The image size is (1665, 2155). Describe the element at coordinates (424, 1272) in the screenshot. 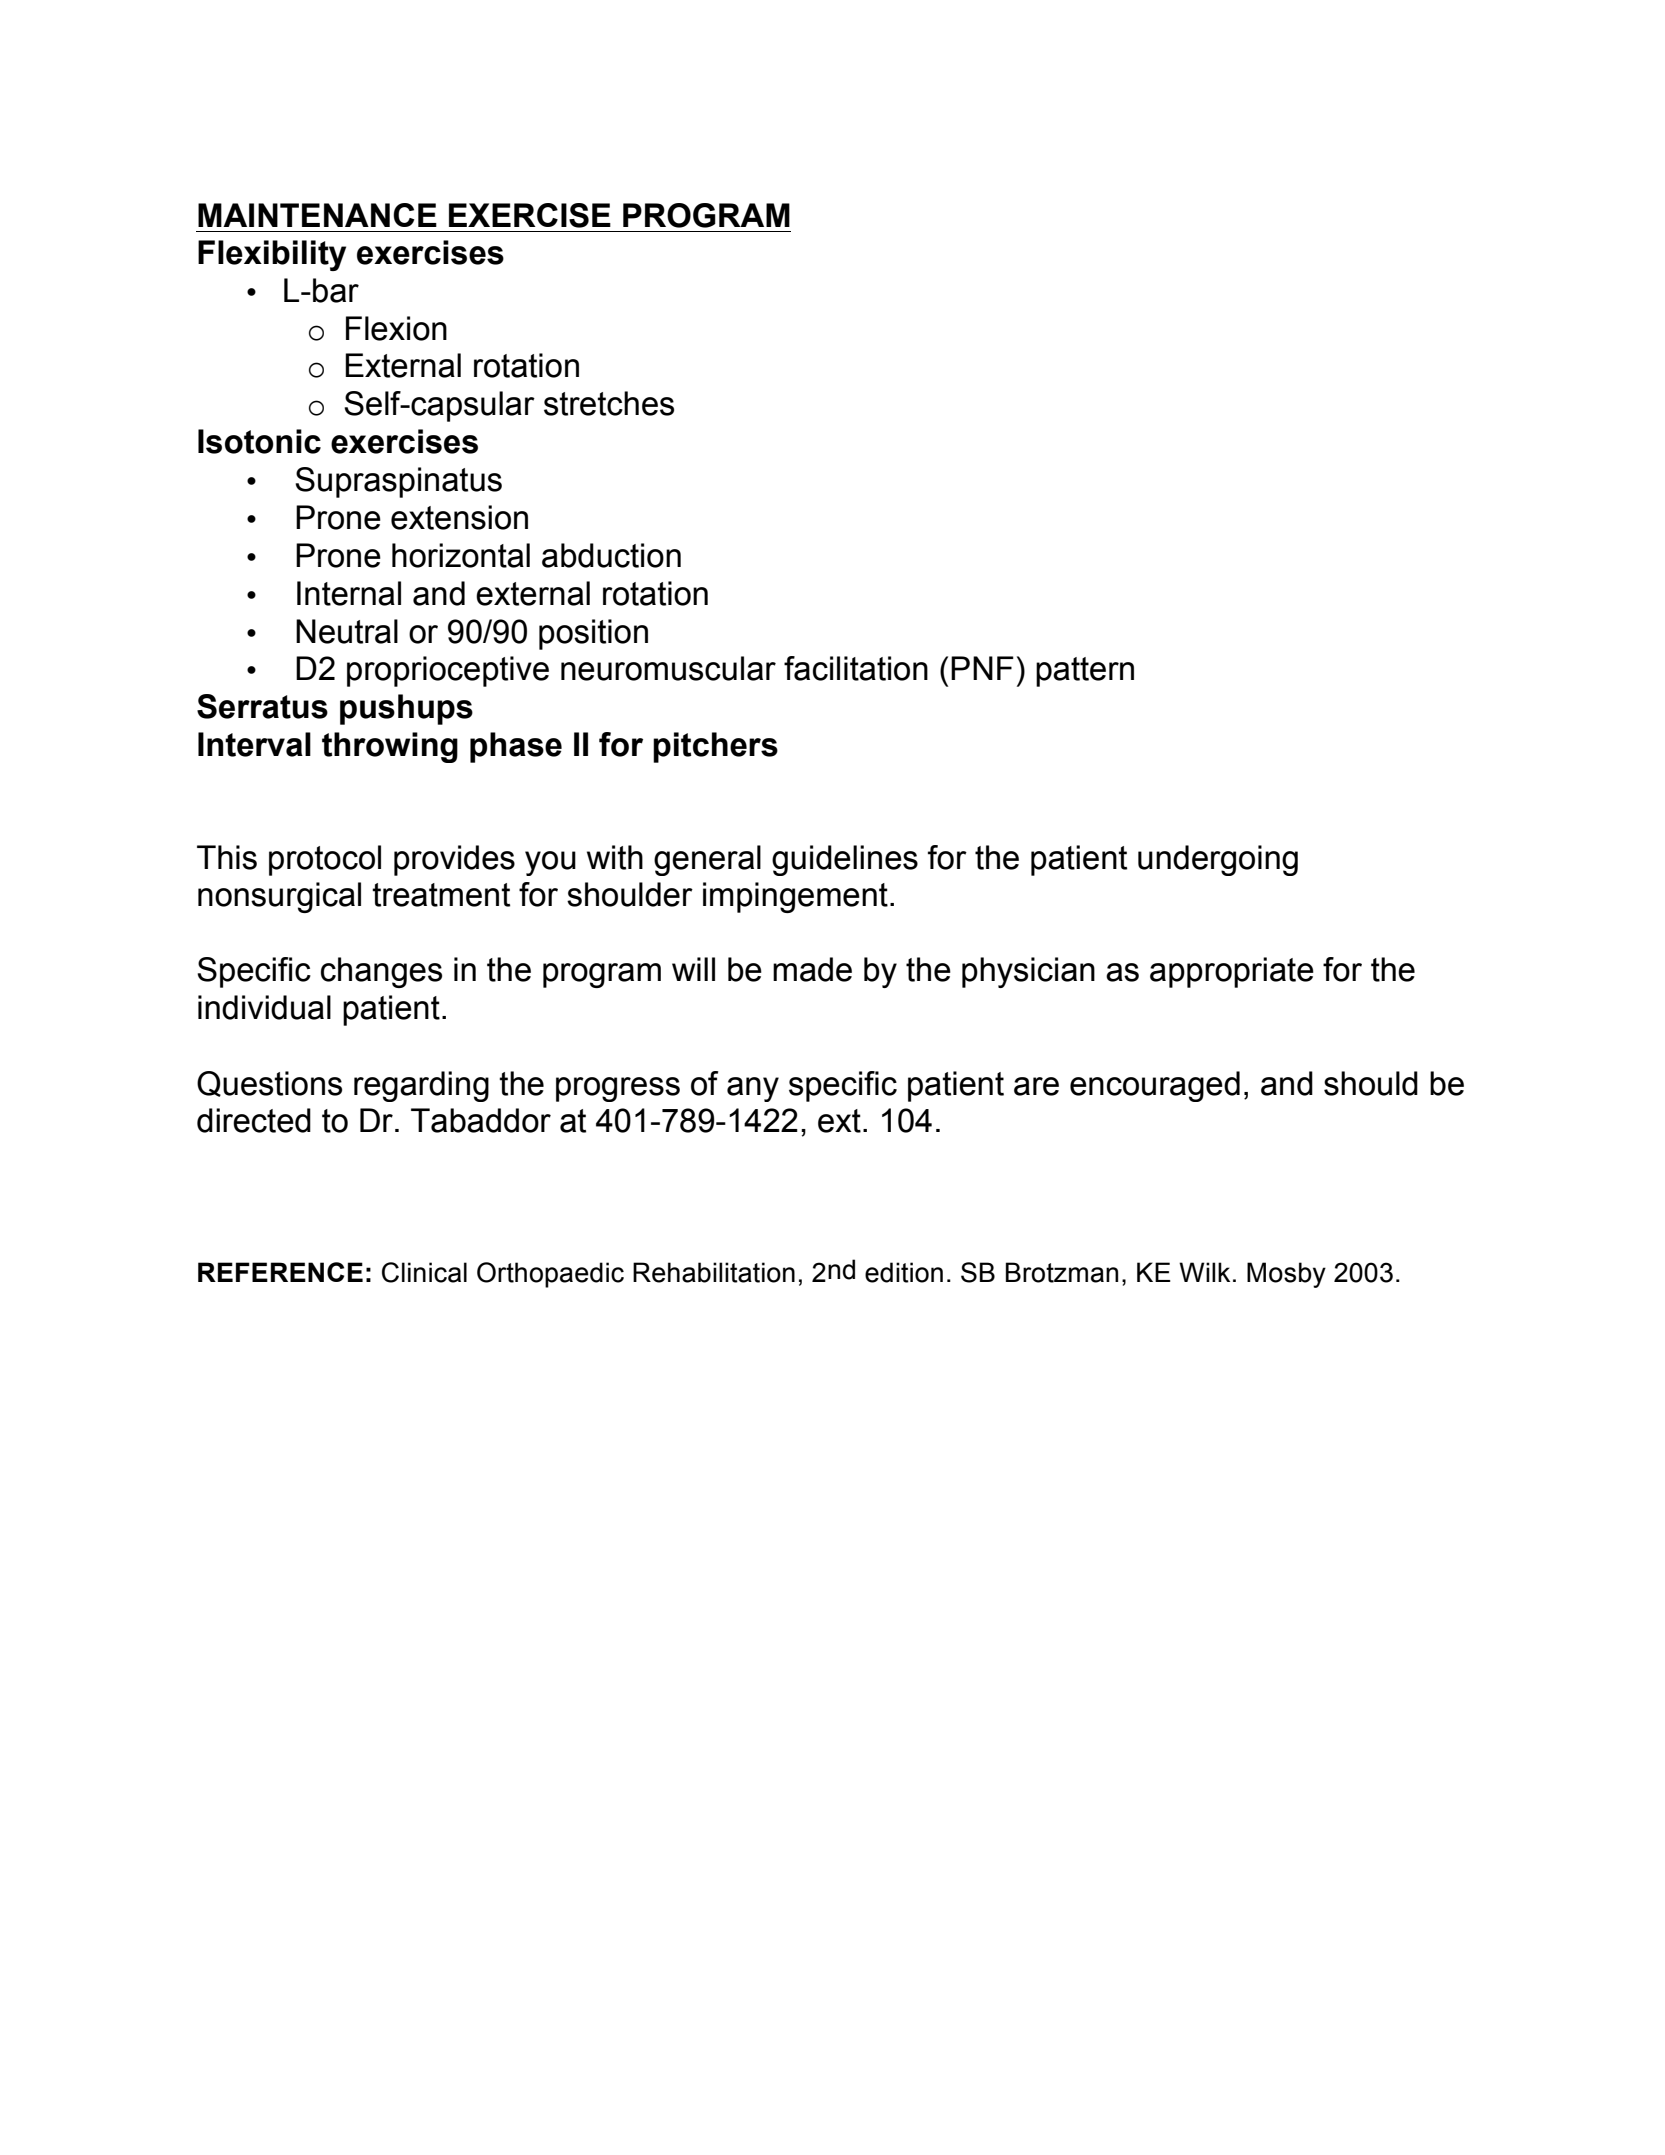

I see `Clinical` at that location.
